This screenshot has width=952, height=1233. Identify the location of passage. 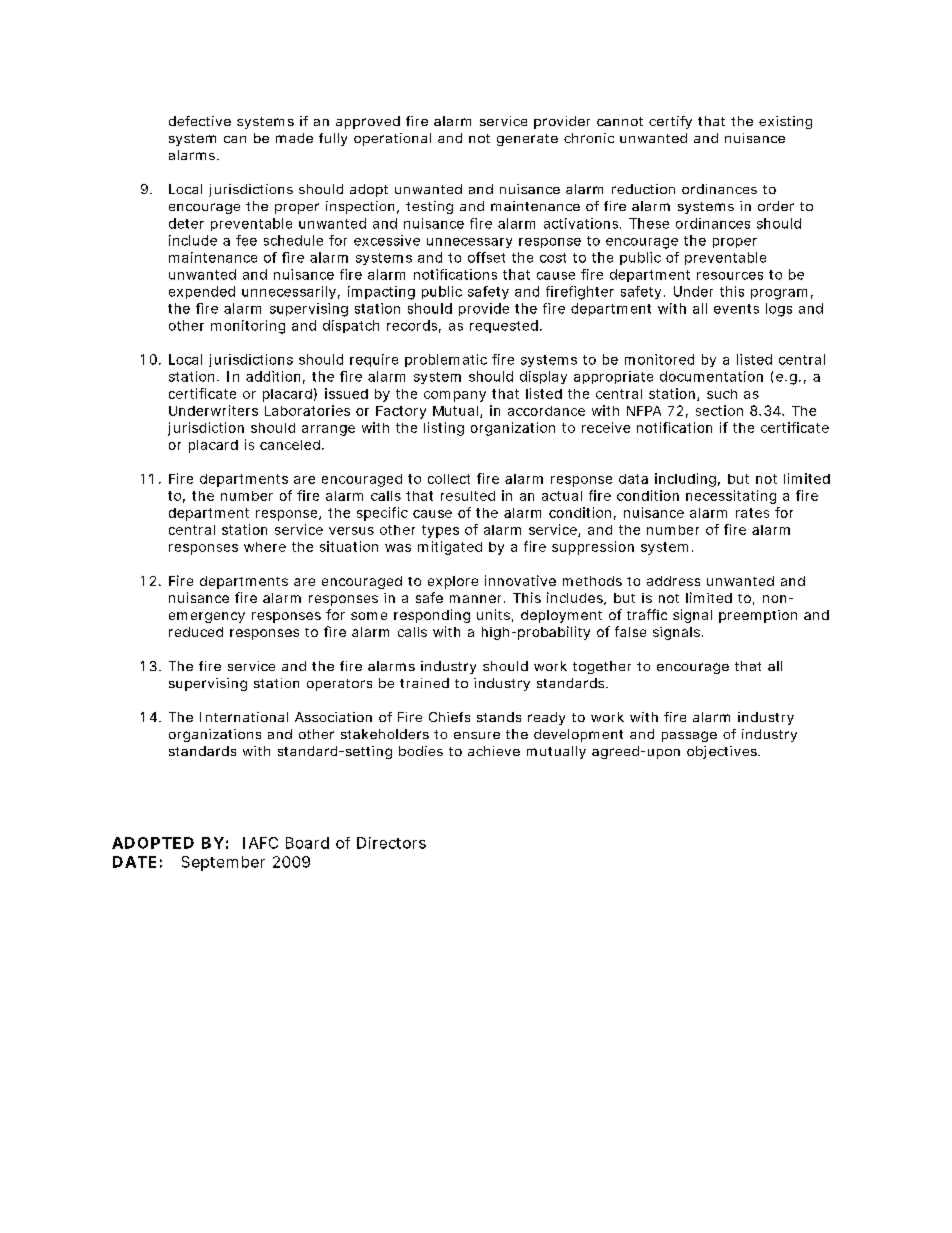
(689, 736).
